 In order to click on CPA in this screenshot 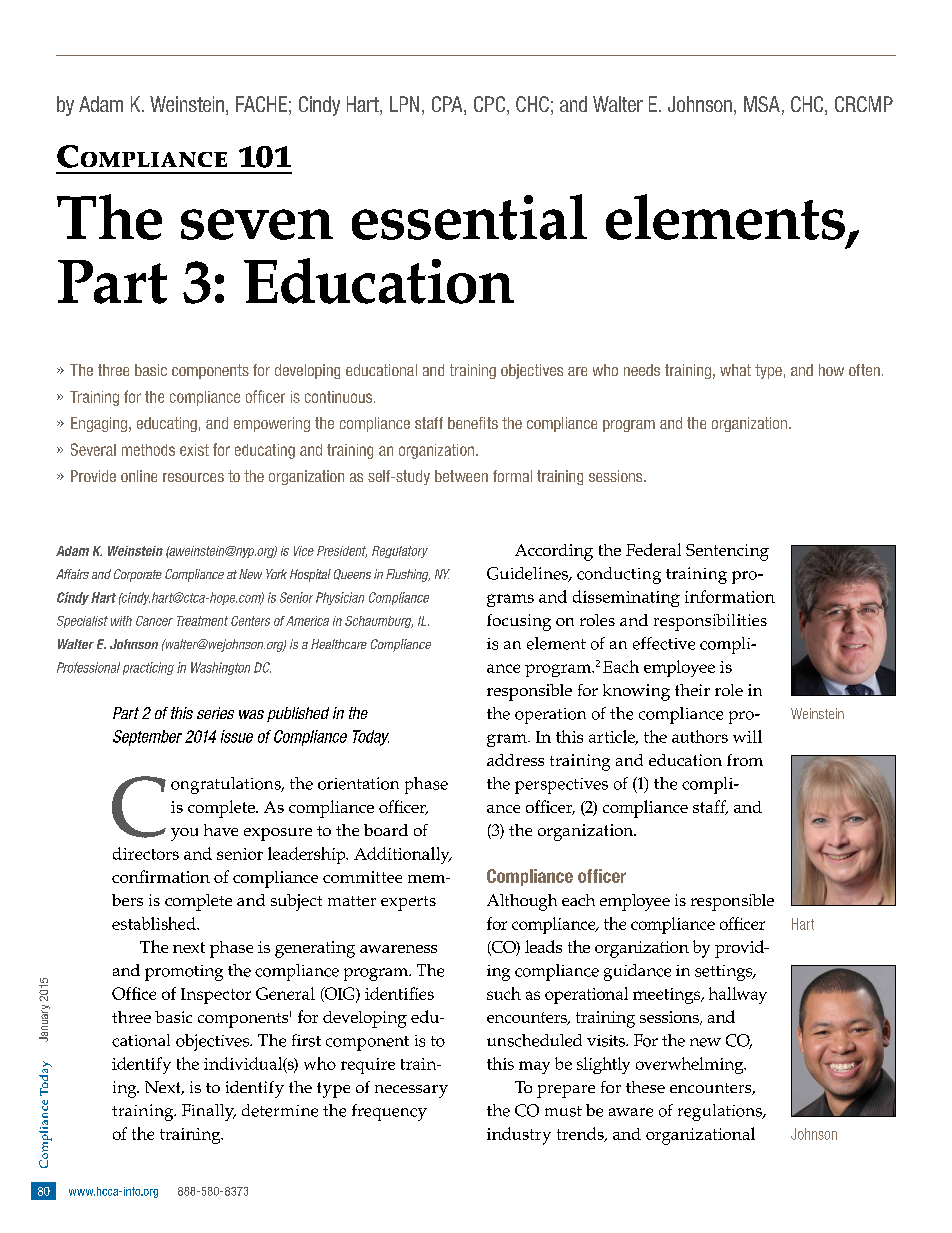, I will do `click(448, 105)`.
